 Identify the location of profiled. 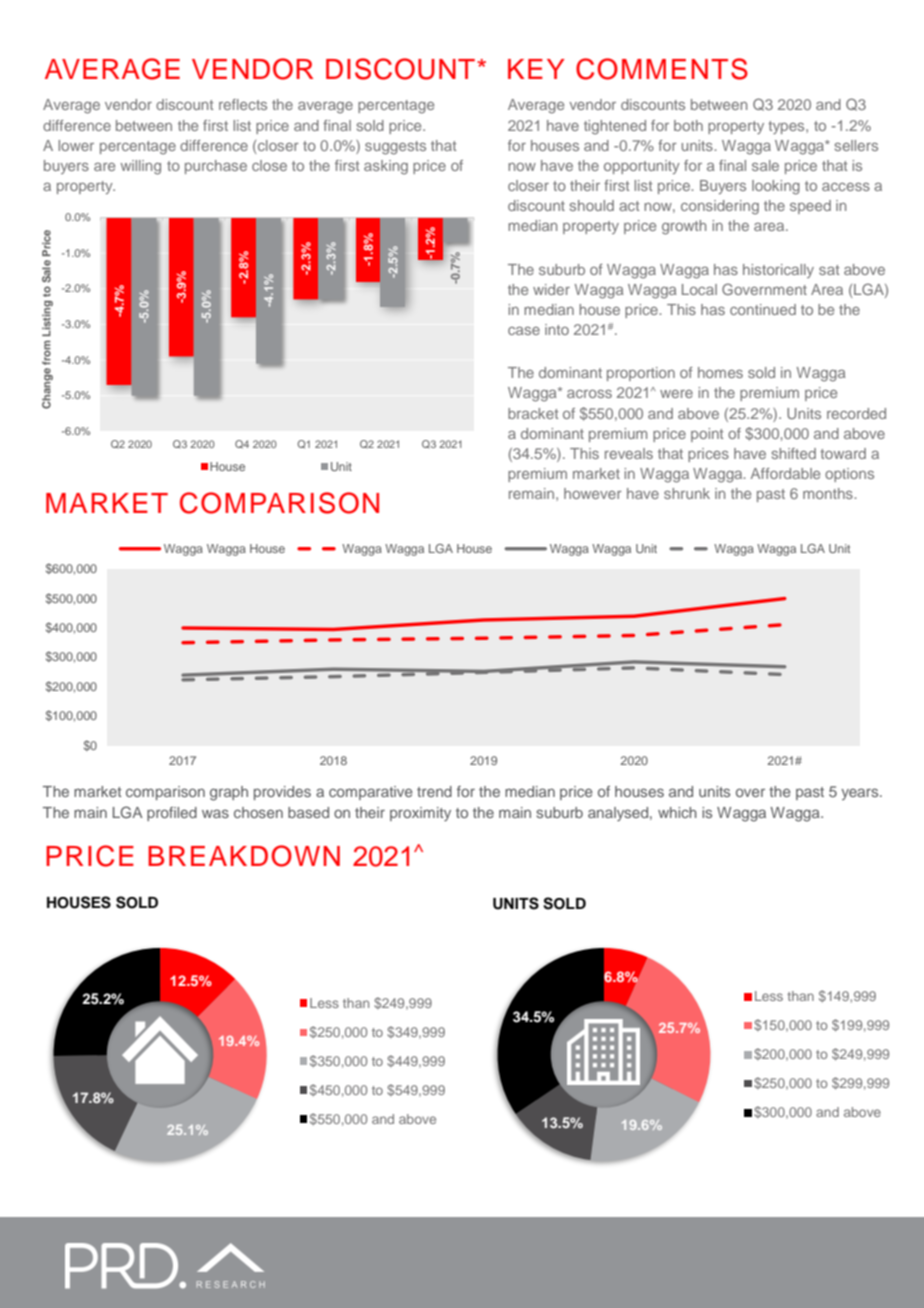
(172, 814).
